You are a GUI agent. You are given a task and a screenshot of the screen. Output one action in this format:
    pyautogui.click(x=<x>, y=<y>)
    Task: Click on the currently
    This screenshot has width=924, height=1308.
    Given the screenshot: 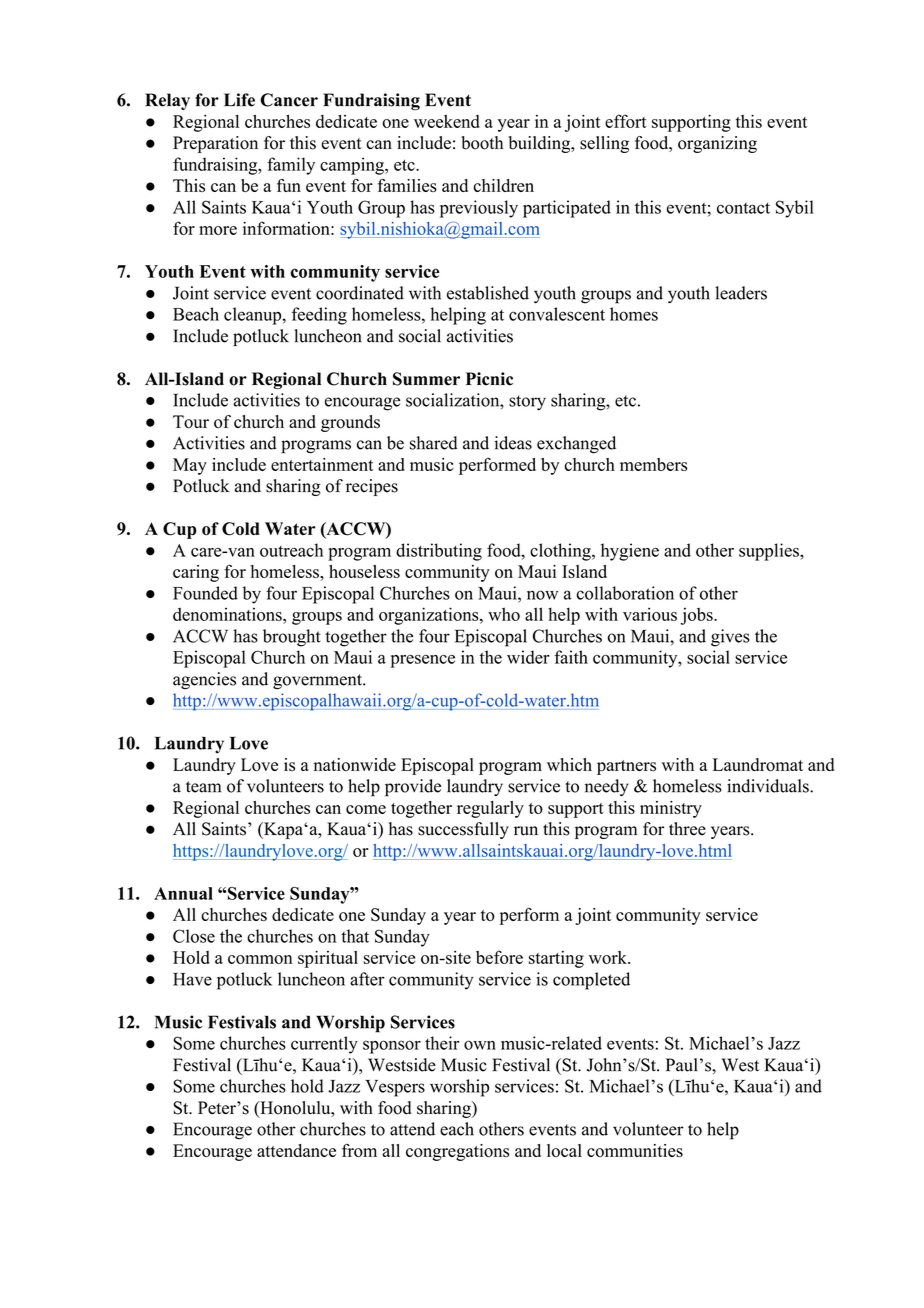 What is the action you would take?
    pyautogui.click(x=324, y=1045)
